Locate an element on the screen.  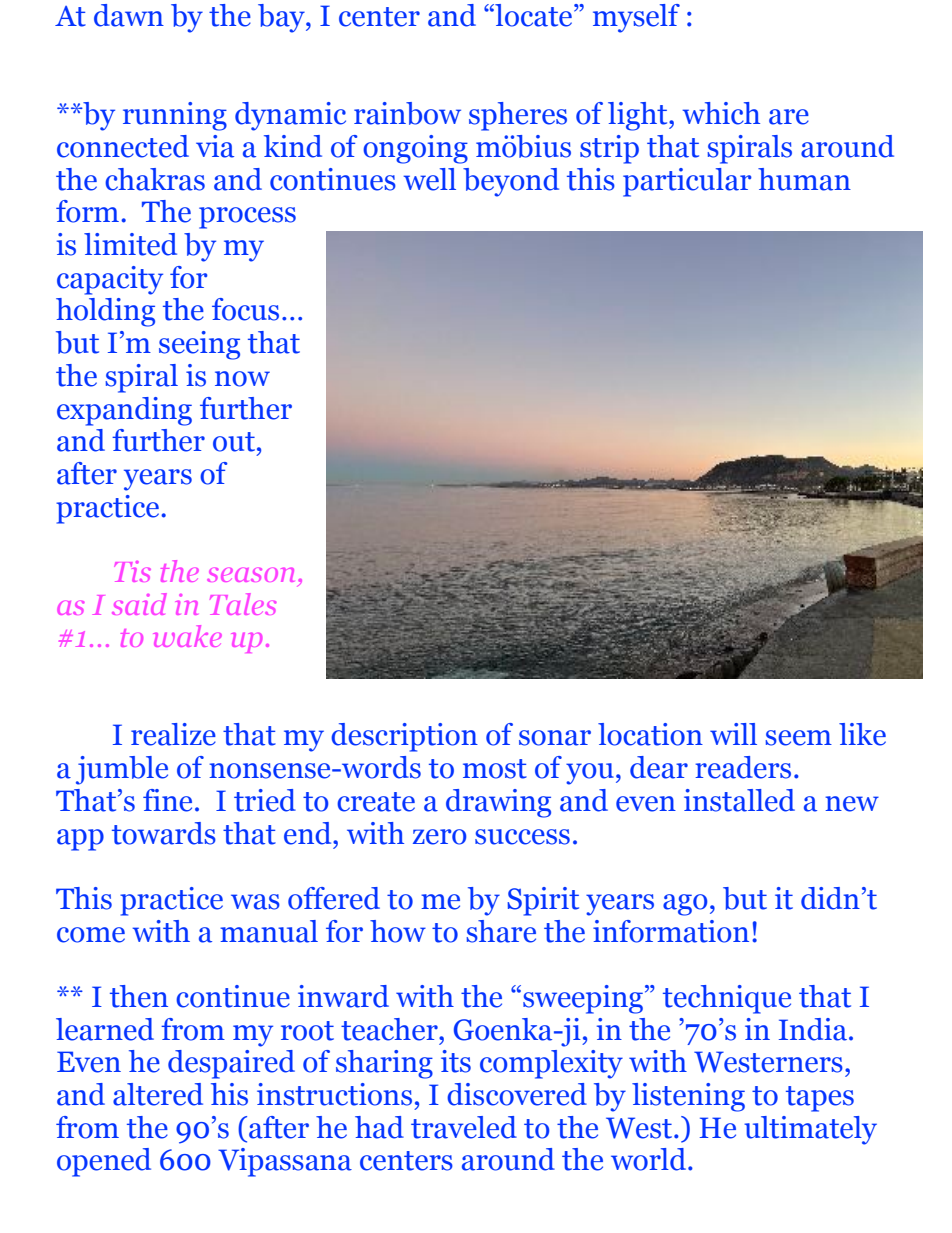
readers is located at coordinates (743, 767).
